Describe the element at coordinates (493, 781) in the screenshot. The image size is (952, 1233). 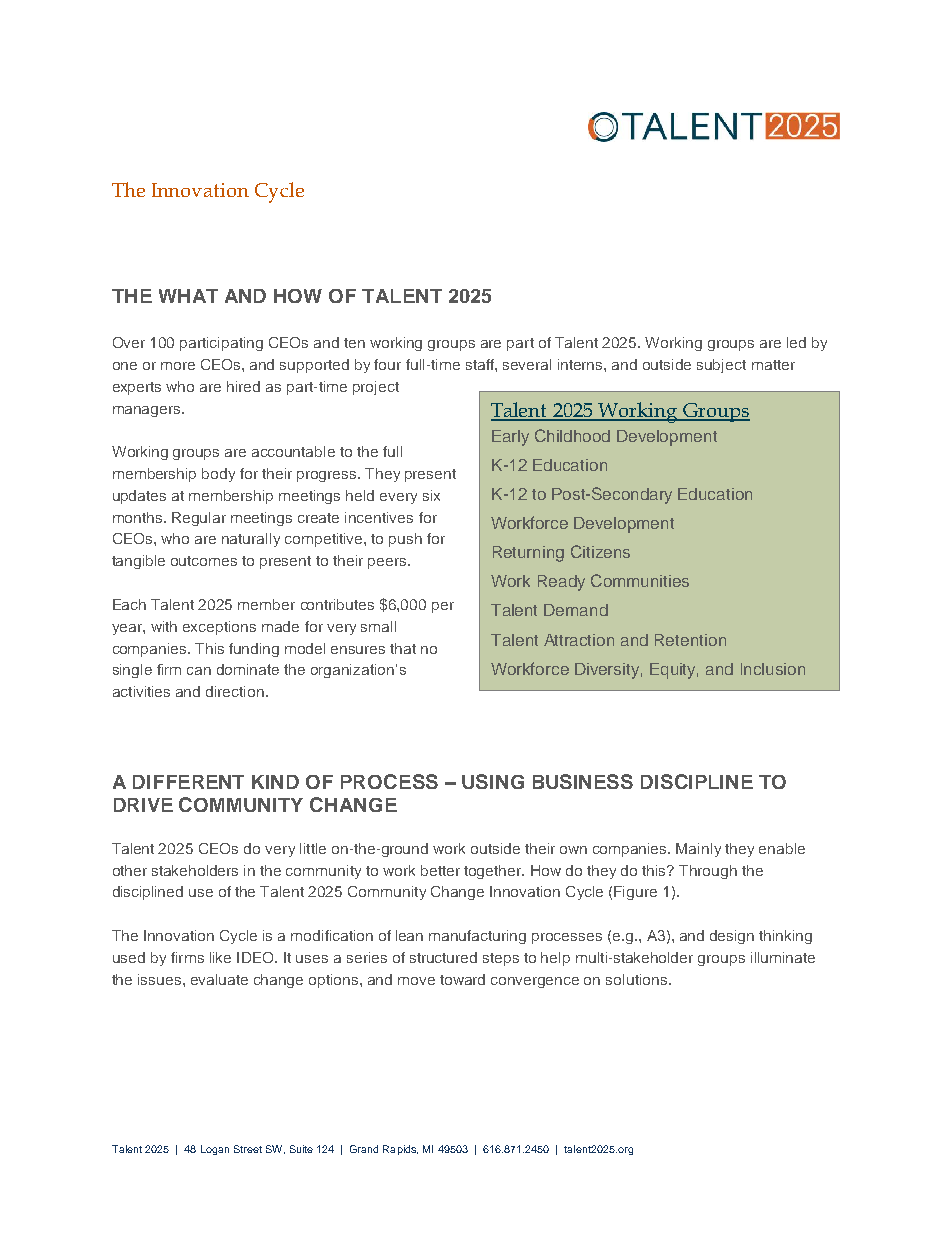
I see `USING` at that location.
